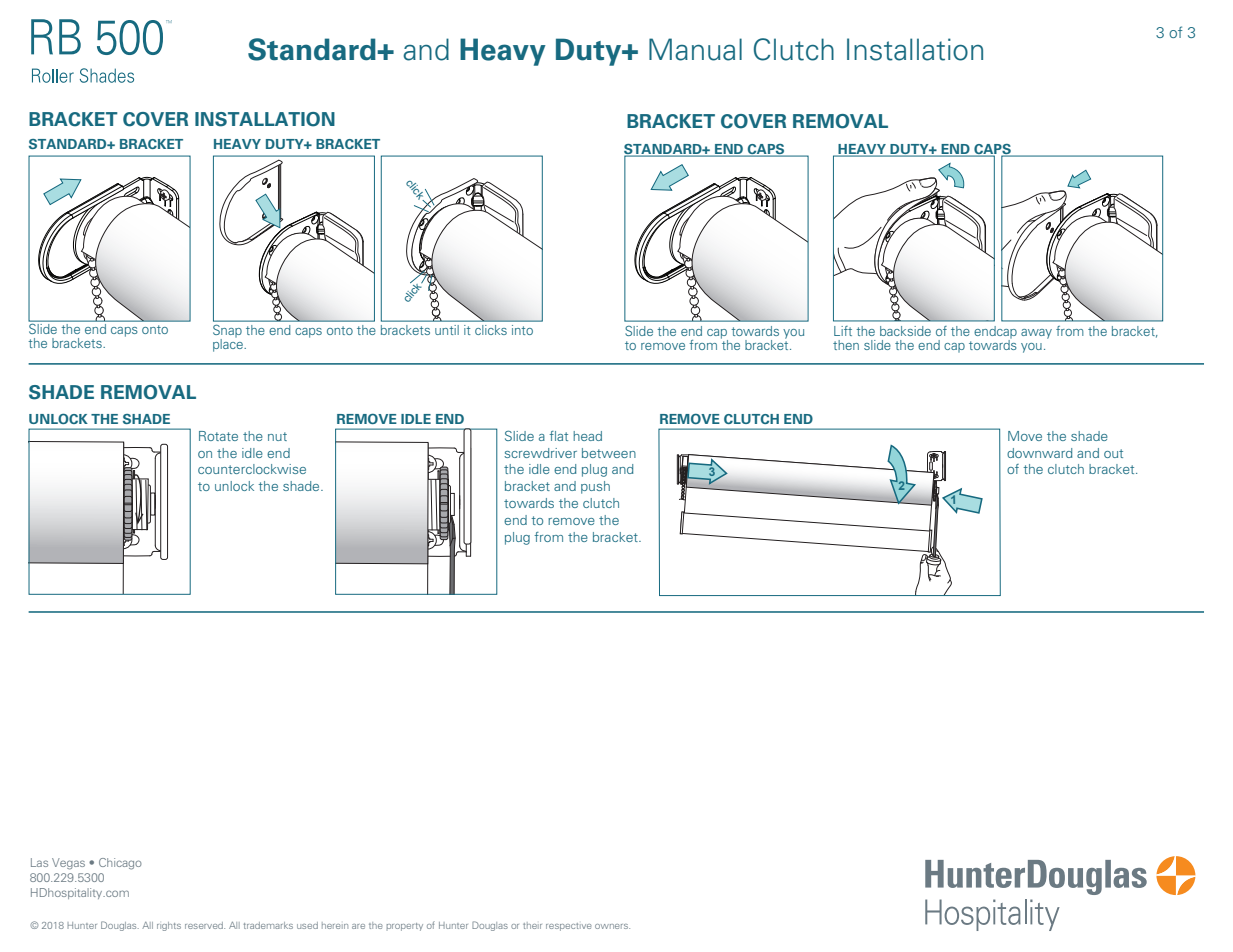 This screenshot has height=952, width=1233. I want to click on counterclockwise, so click(252, 469).
